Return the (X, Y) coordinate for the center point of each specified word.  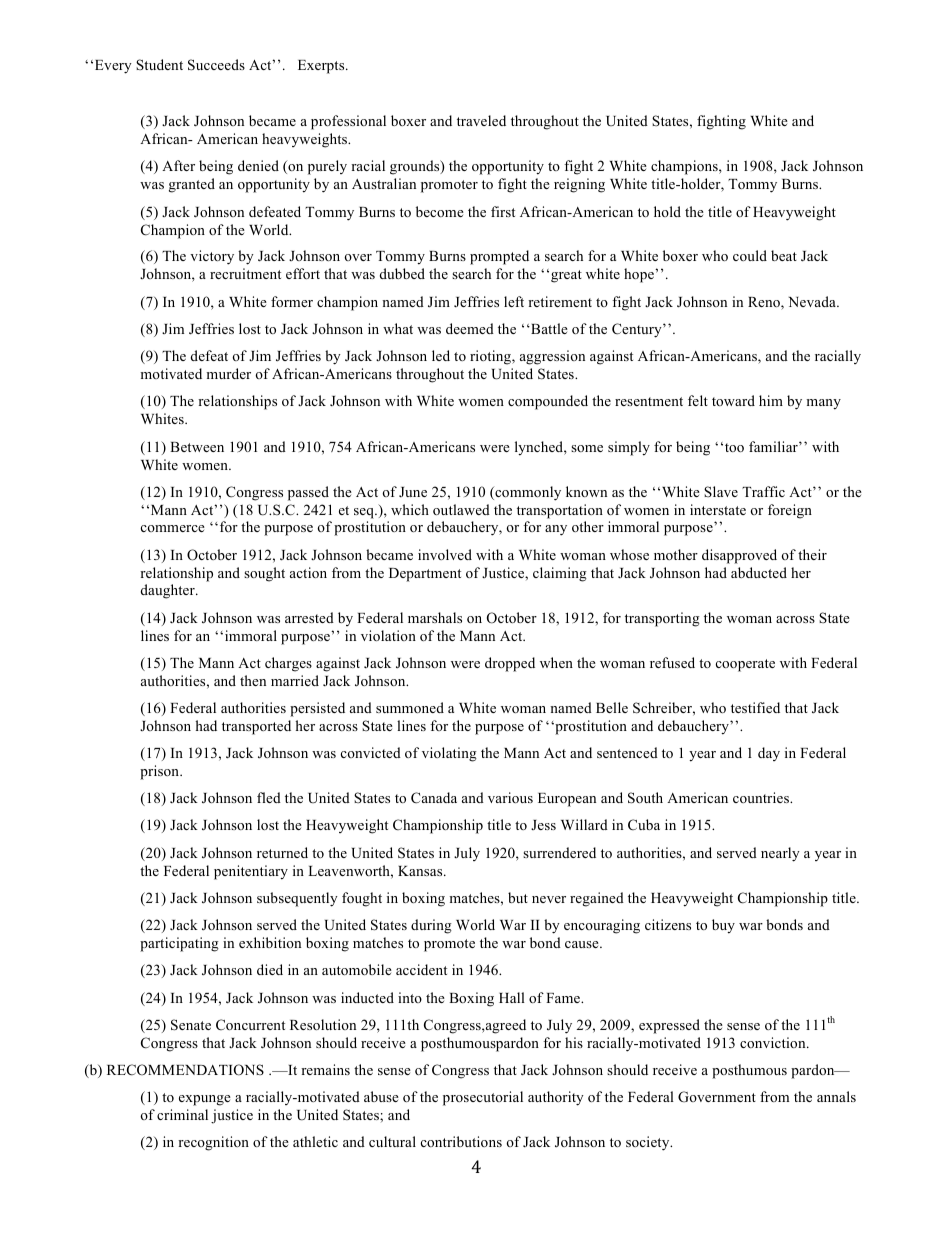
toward (733, 400)
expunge (205, 1100)
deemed (470, 328)
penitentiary (251, 872)
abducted (759, 572)
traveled (481, 120)
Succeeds (216, 65)
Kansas (421, 871)
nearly (780, 854)
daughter (169, 591)
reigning (579, 185)
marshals (435, 617)
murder (228, 373)
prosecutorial (483, 1098)
